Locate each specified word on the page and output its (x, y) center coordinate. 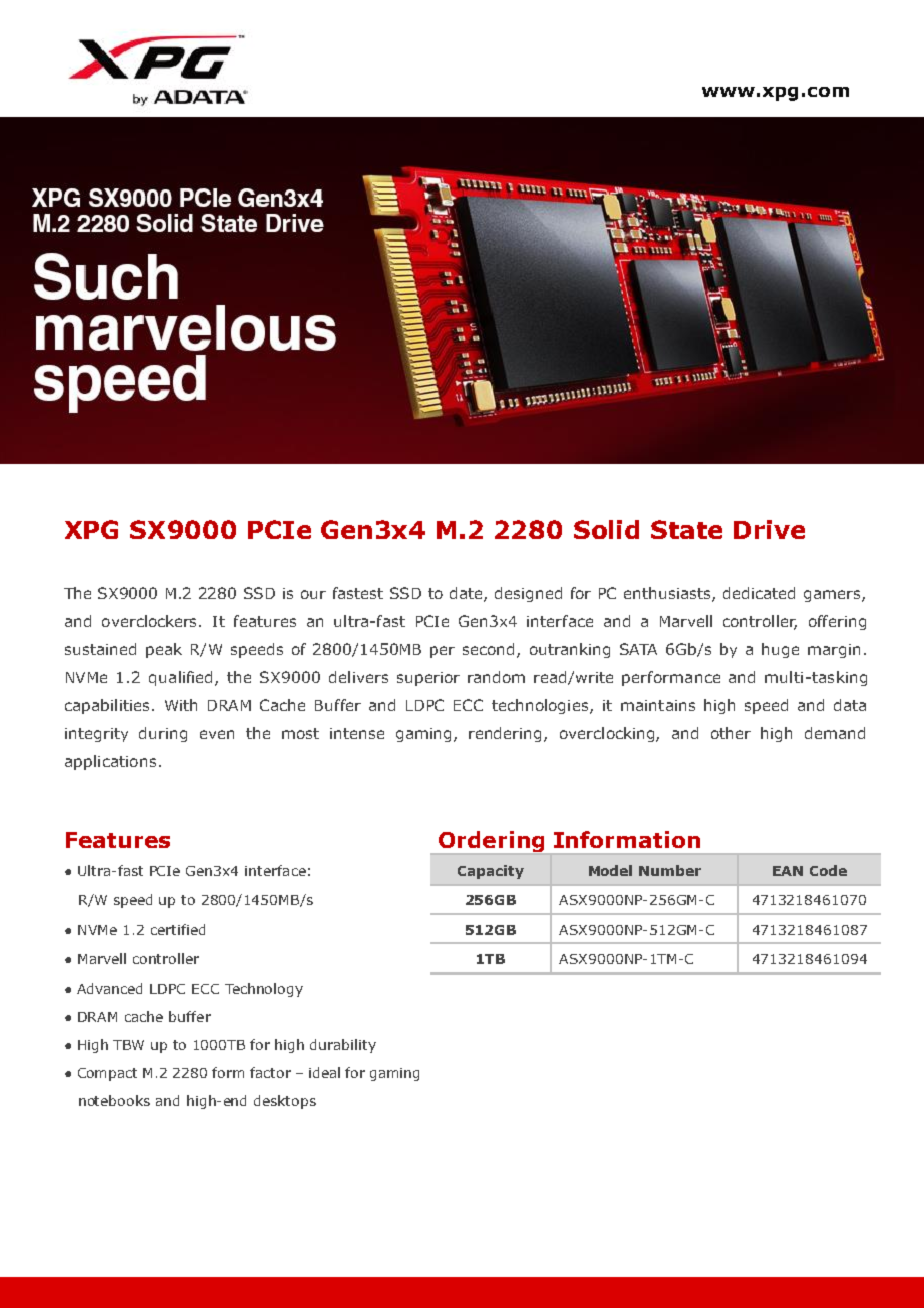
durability (343, 1046)
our (313, 594)
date (467, 594)
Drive (769, 529)
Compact (107, 1074)
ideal (324, 1072)
